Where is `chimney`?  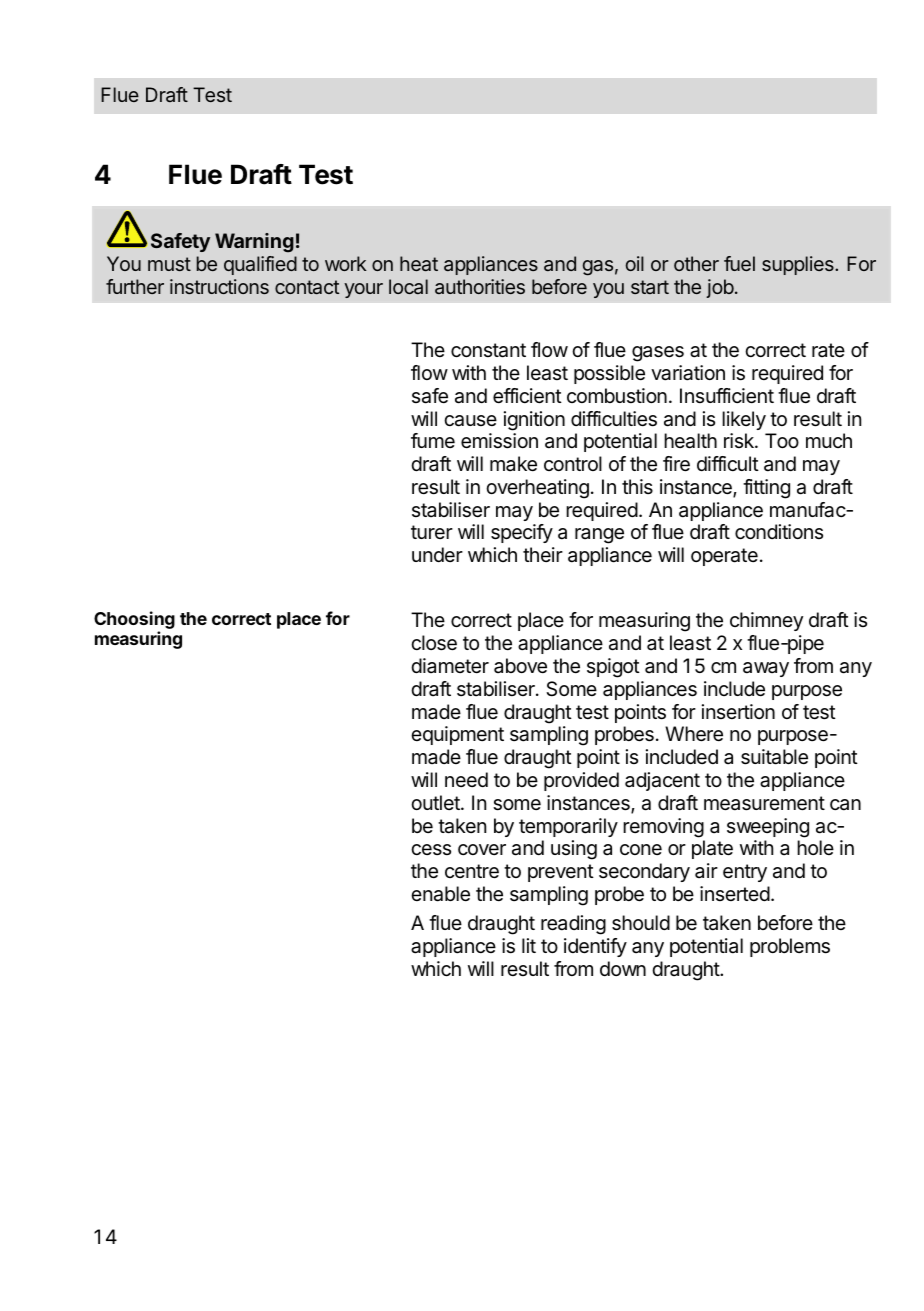
chimney is located at coordinates (766, 621).
